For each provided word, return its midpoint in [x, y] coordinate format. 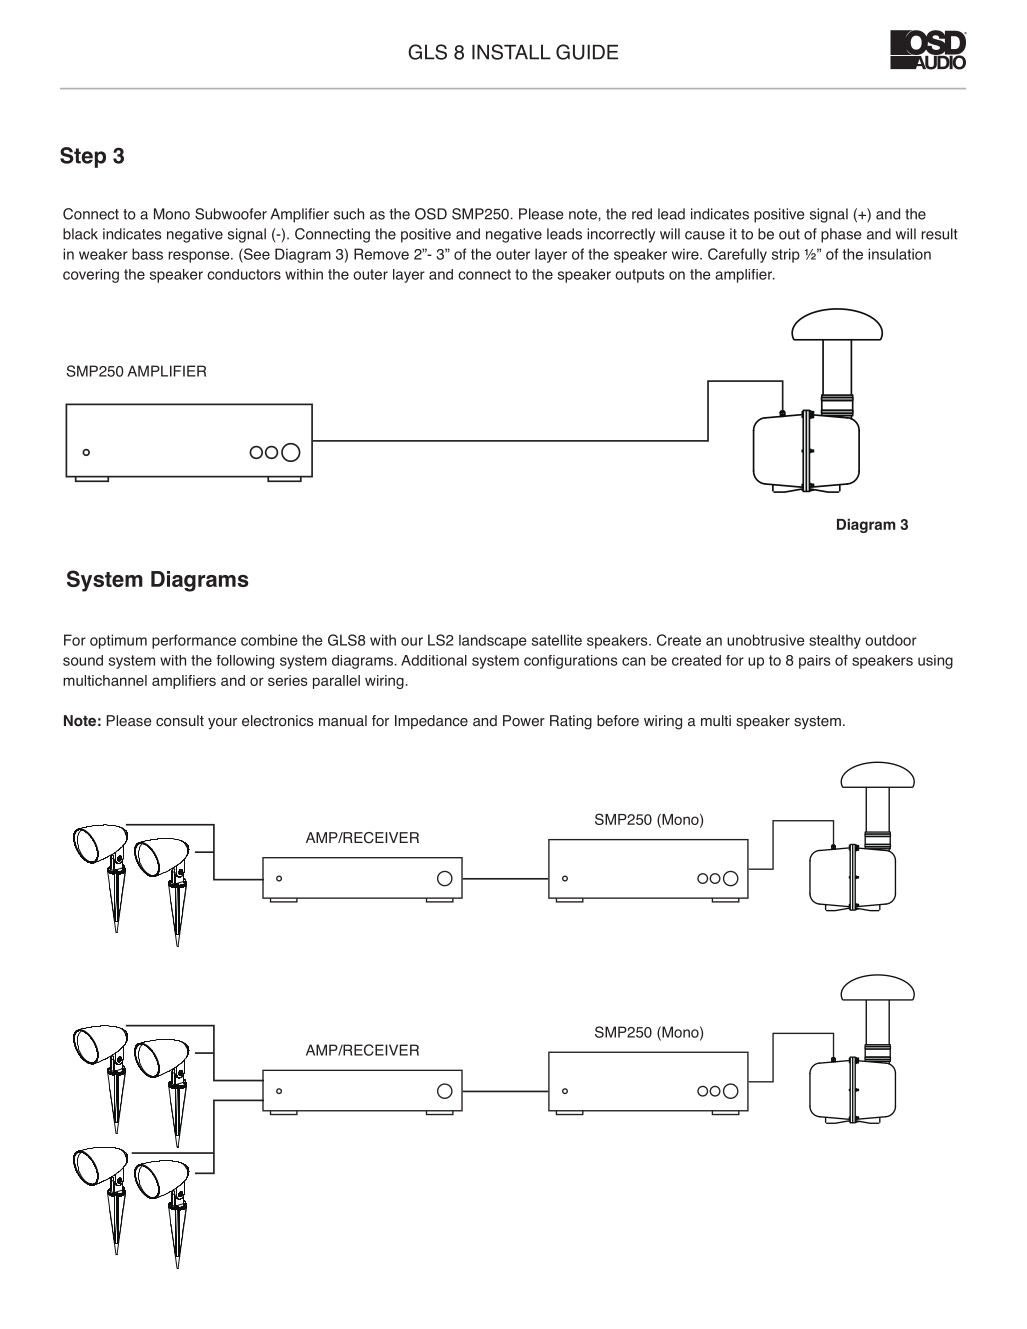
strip [786, 255]
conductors [244, 274]
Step [83, 157]
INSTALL [511, 52]
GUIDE [587, 52]
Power [524, 721]
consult [180, 721]
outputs [639, 276]
